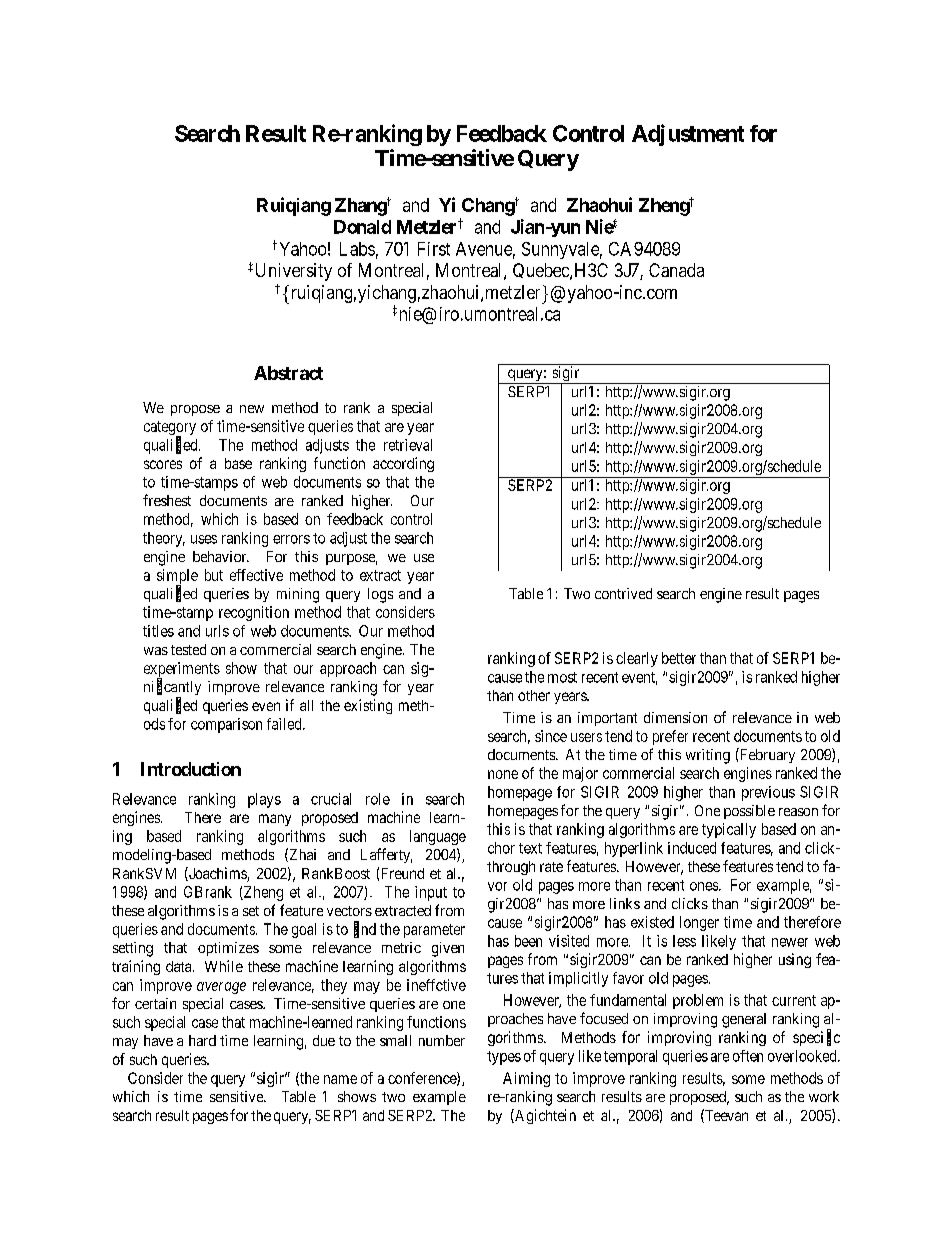 The height and width of the page is (1233, 952). Describe the element at coordinates (534, 695) in the page. I see `other` at that location.
